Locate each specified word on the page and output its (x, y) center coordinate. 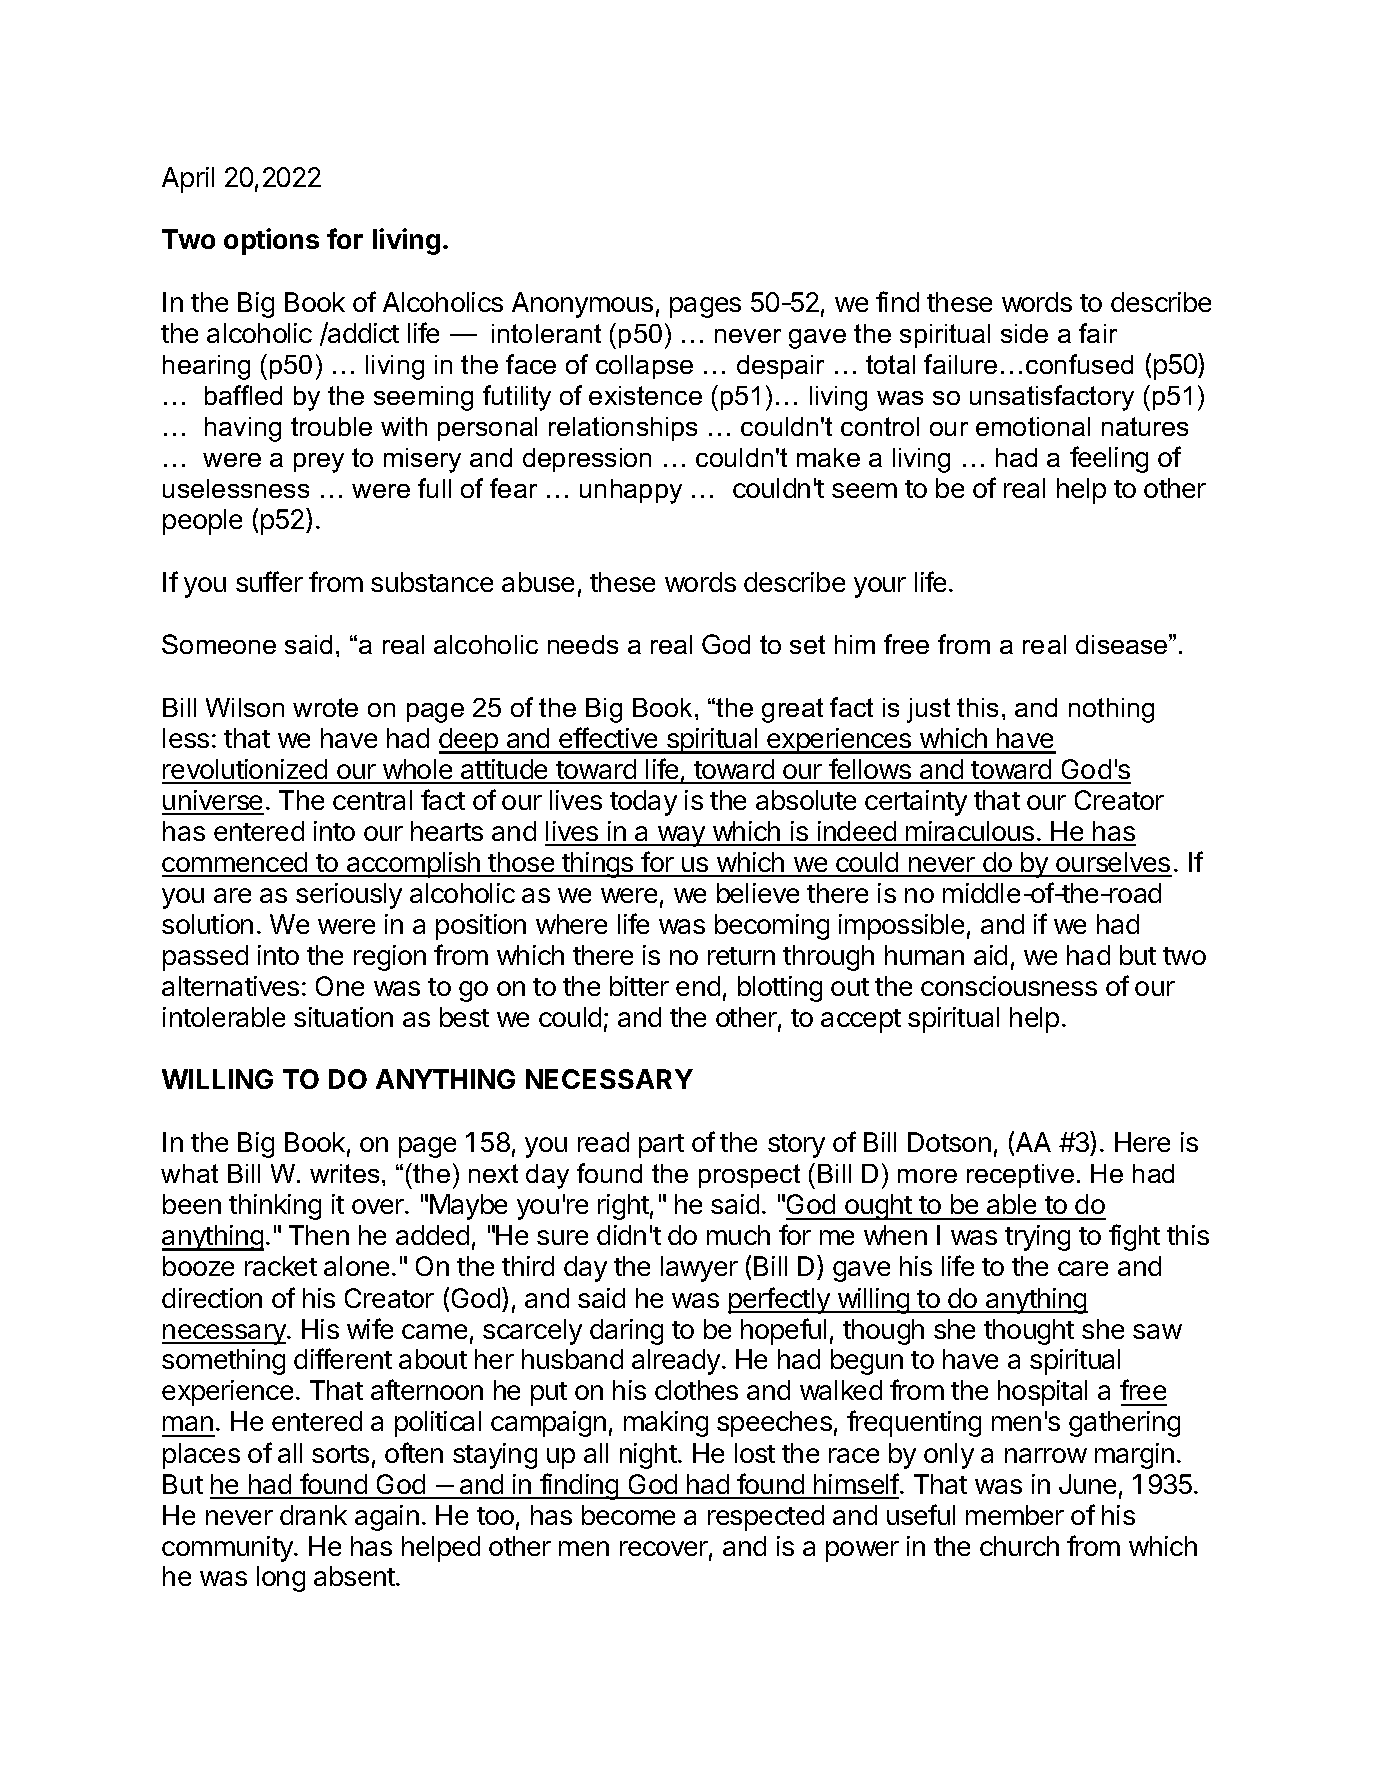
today (643, 803)
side (1024, 333)
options (271, 241)
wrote (325, 707)
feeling (1109, 459)
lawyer (699, 1269)
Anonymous (582, 305)
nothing (1111, 710)
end (698, 986)
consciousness (1009, 986)
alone (356, 1266)
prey (319, 463)
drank (313, 1515)
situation (343, 1017)
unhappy (631, 491)
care (1083, 1268)
